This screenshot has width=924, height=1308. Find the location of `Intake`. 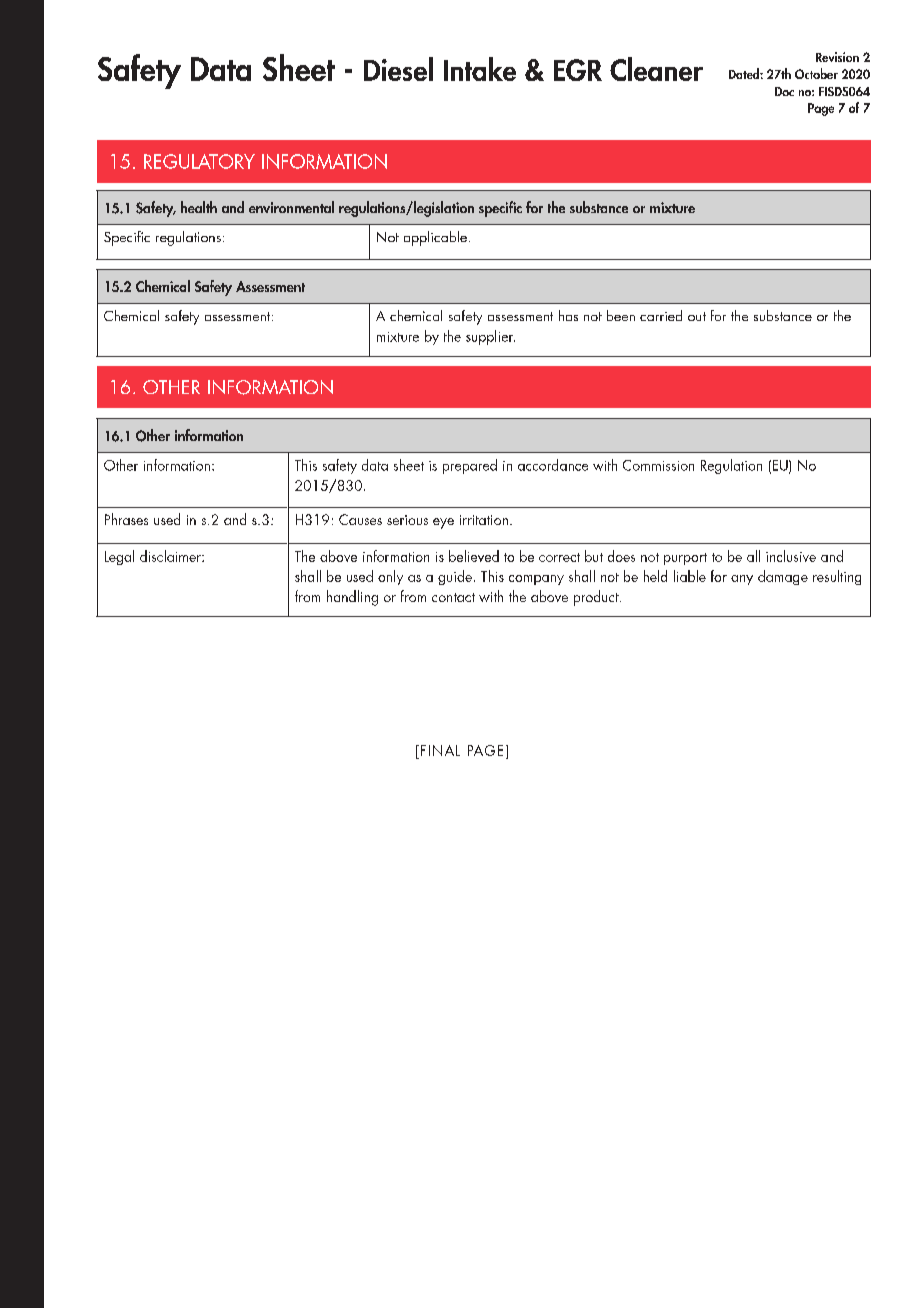

Intake is located at coordinates (480, 69).
